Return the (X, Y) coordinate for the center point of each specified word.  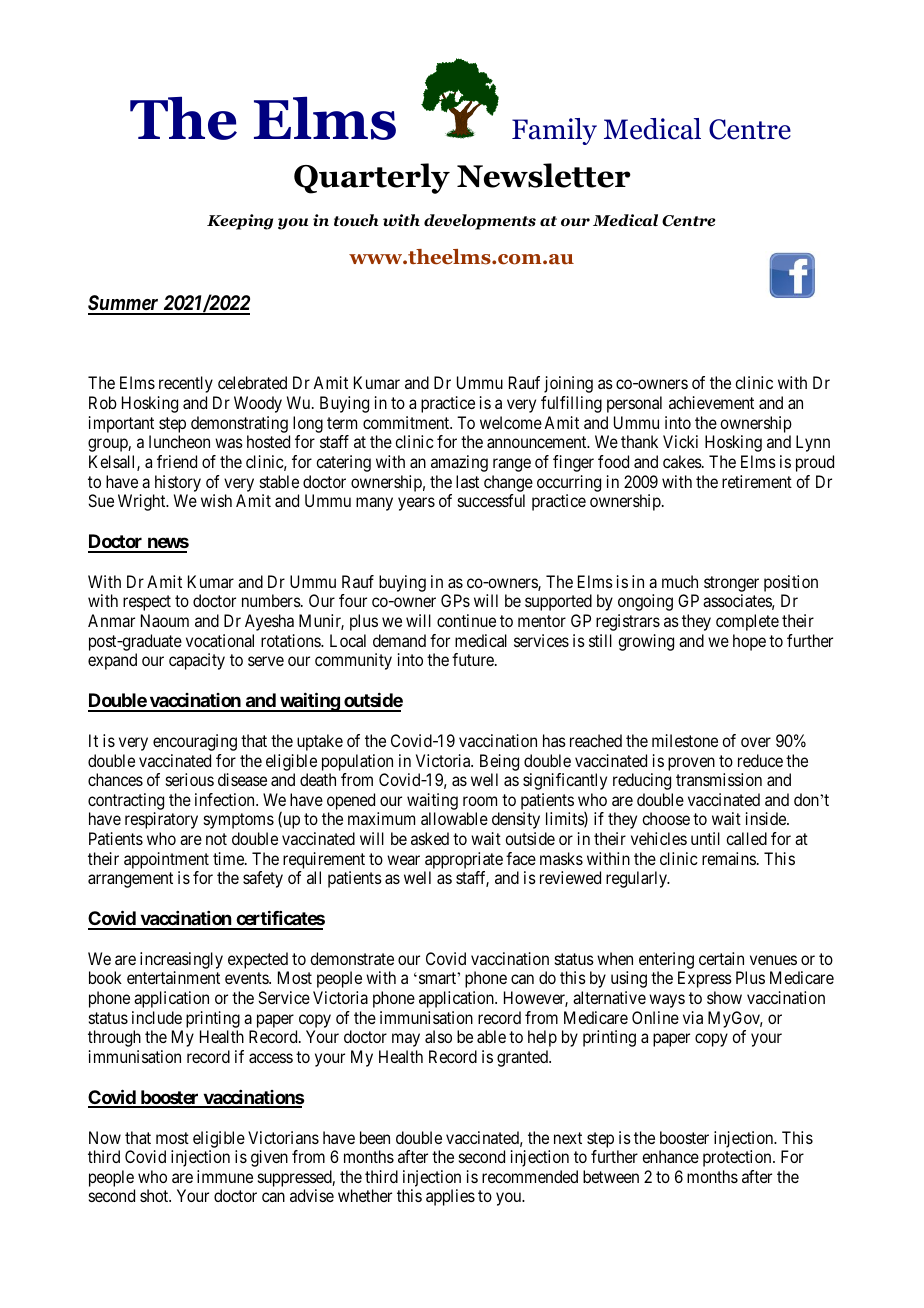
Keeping (240, 222)
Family (554, 131)
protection (738, 1158)
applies (450, 1197)
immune (225, 1176)
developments (480, 222)
